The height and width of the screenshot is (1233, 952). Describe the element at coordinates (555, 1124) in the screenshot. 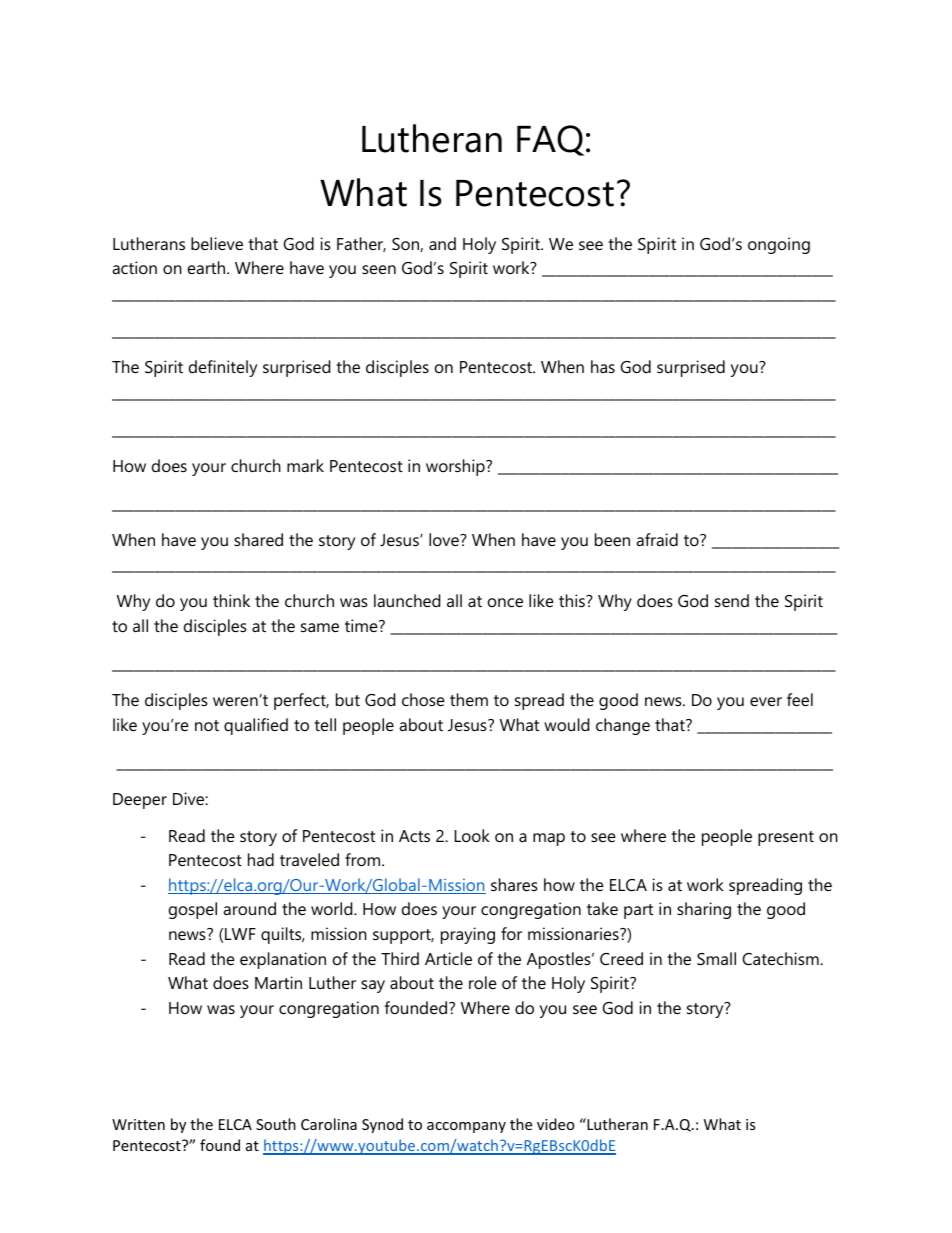

I see `video` at that location.
